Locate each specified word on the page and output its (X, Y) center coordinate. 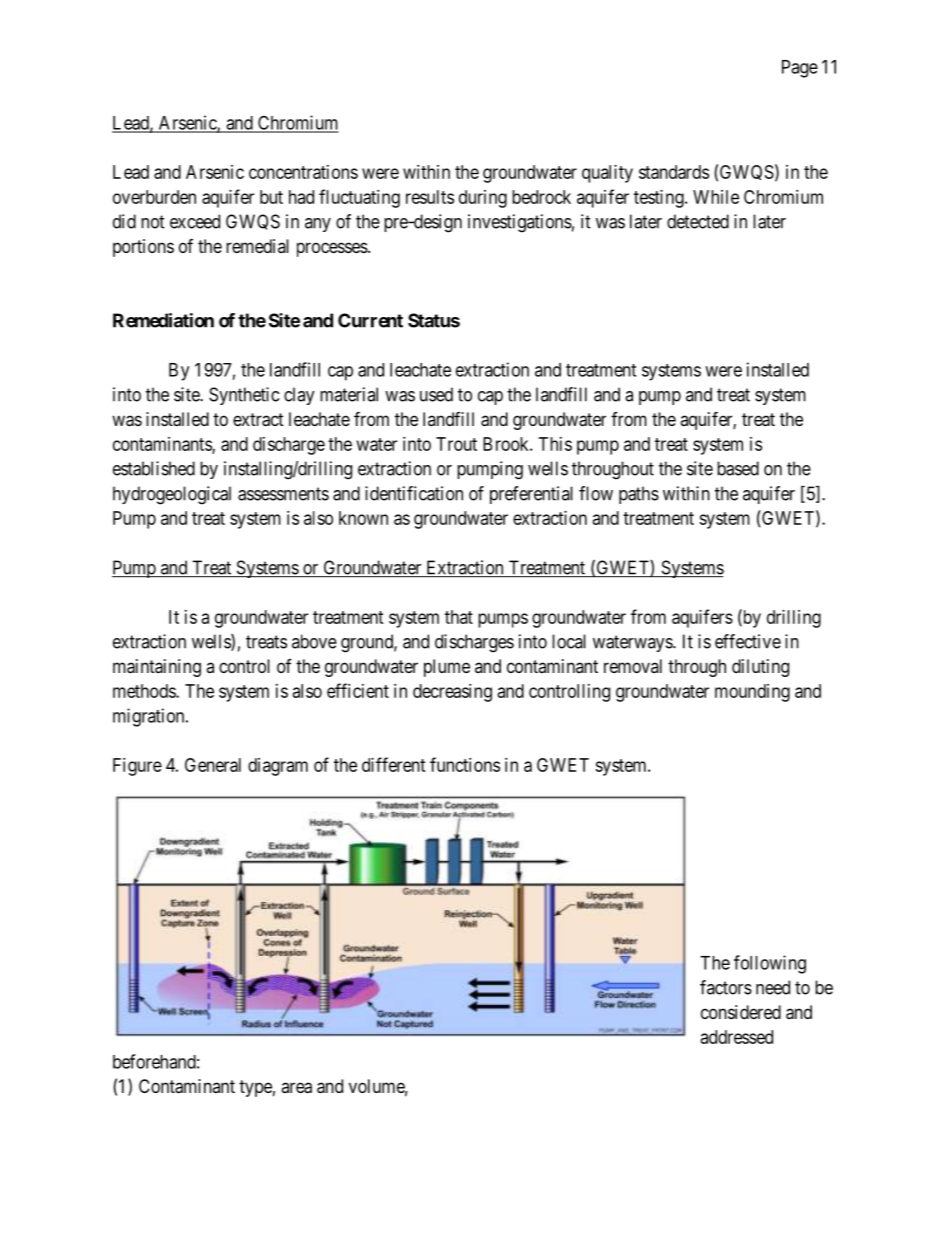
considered (741, 1012)
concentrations (303, 172)
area (296, 1088)
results (430, 197)
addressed (737, 1037)
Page (800, 69)
